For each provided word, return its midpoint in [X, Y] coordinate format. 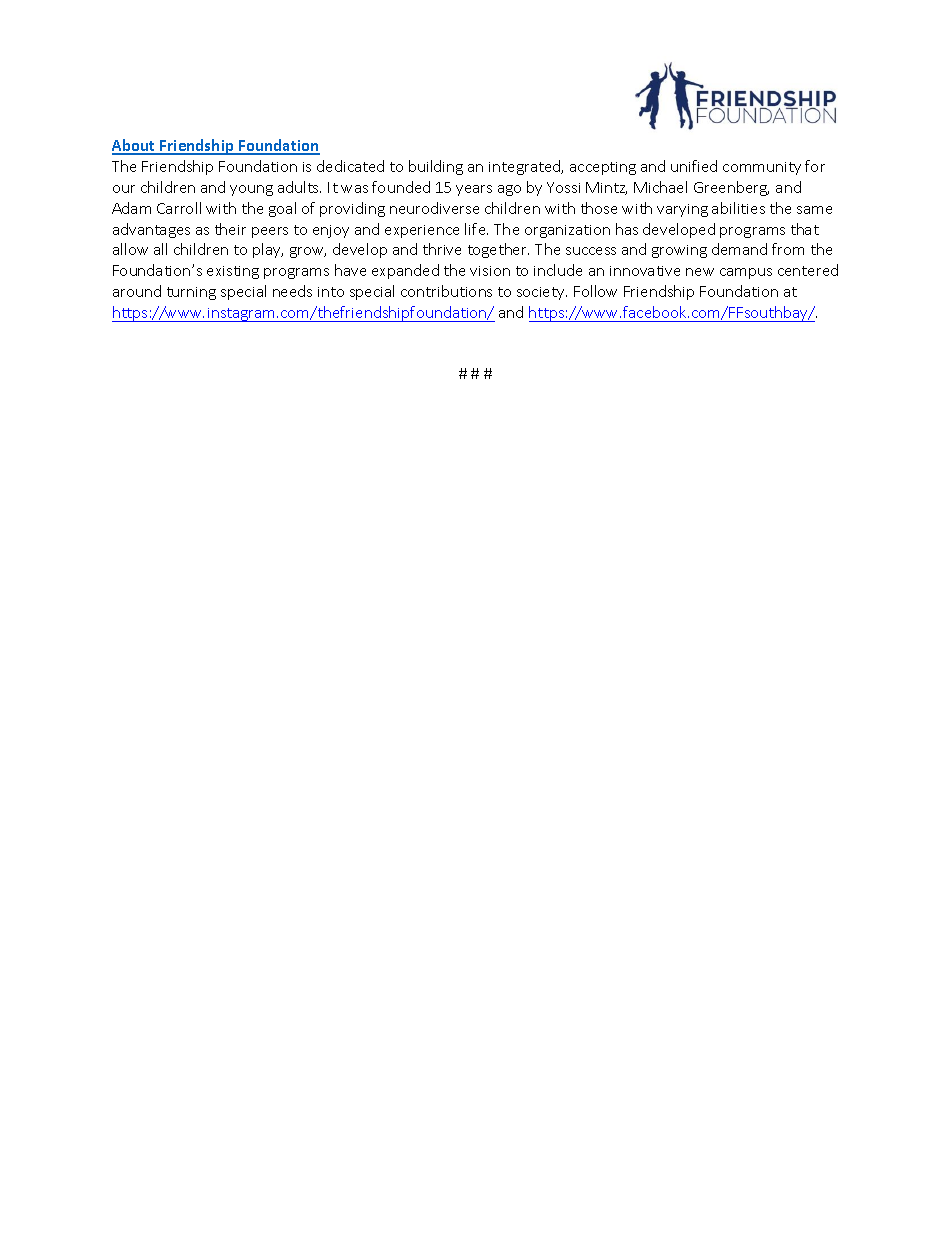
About [135, 146]
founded [401, 187]
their [230, 229]
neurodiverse [434, 208]
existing [233, 272]
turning [191, 293]
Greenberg [731, 188]
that [805, 229]
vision [490, 271]
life [476, 229]
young [251, 190]
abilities [738, 208]
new [700, 272]
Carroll [179, 208]
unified [694, 166]
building [436, 167]
